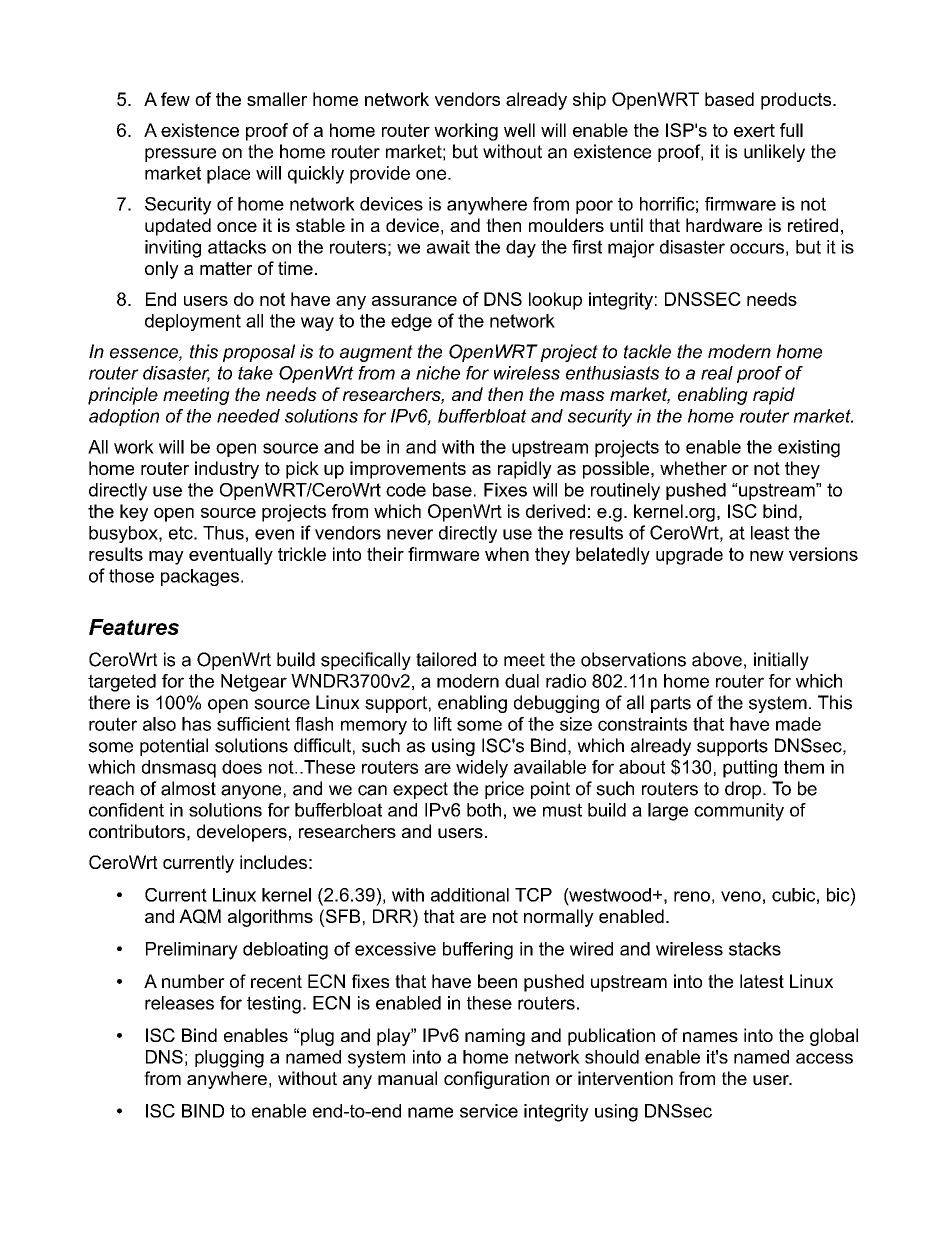 This document has height=1233, width=952. I want to click on new, so click(767, 556).
